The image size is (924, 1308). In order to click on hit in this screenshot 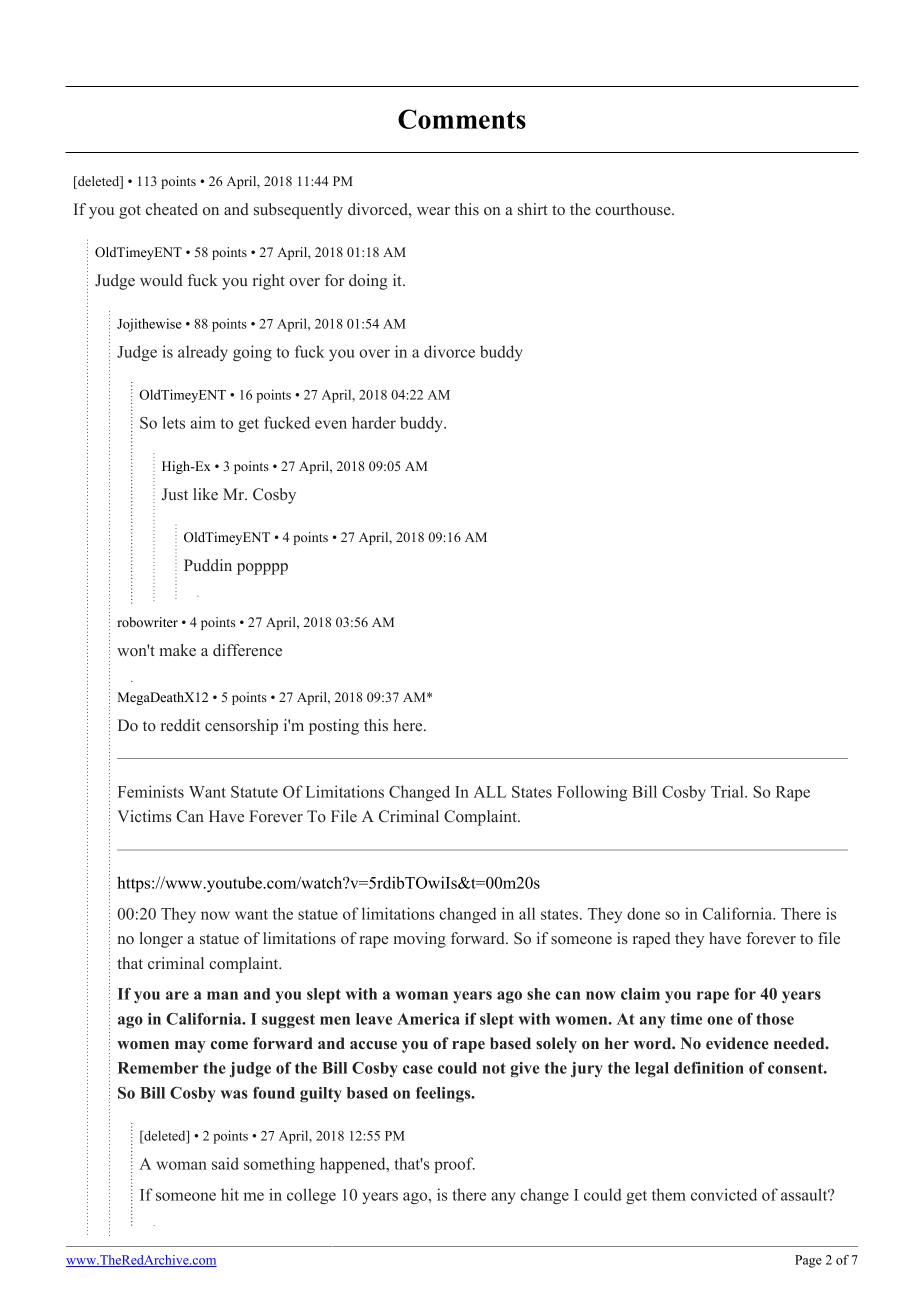, I will do `click(230, 1194)`.
